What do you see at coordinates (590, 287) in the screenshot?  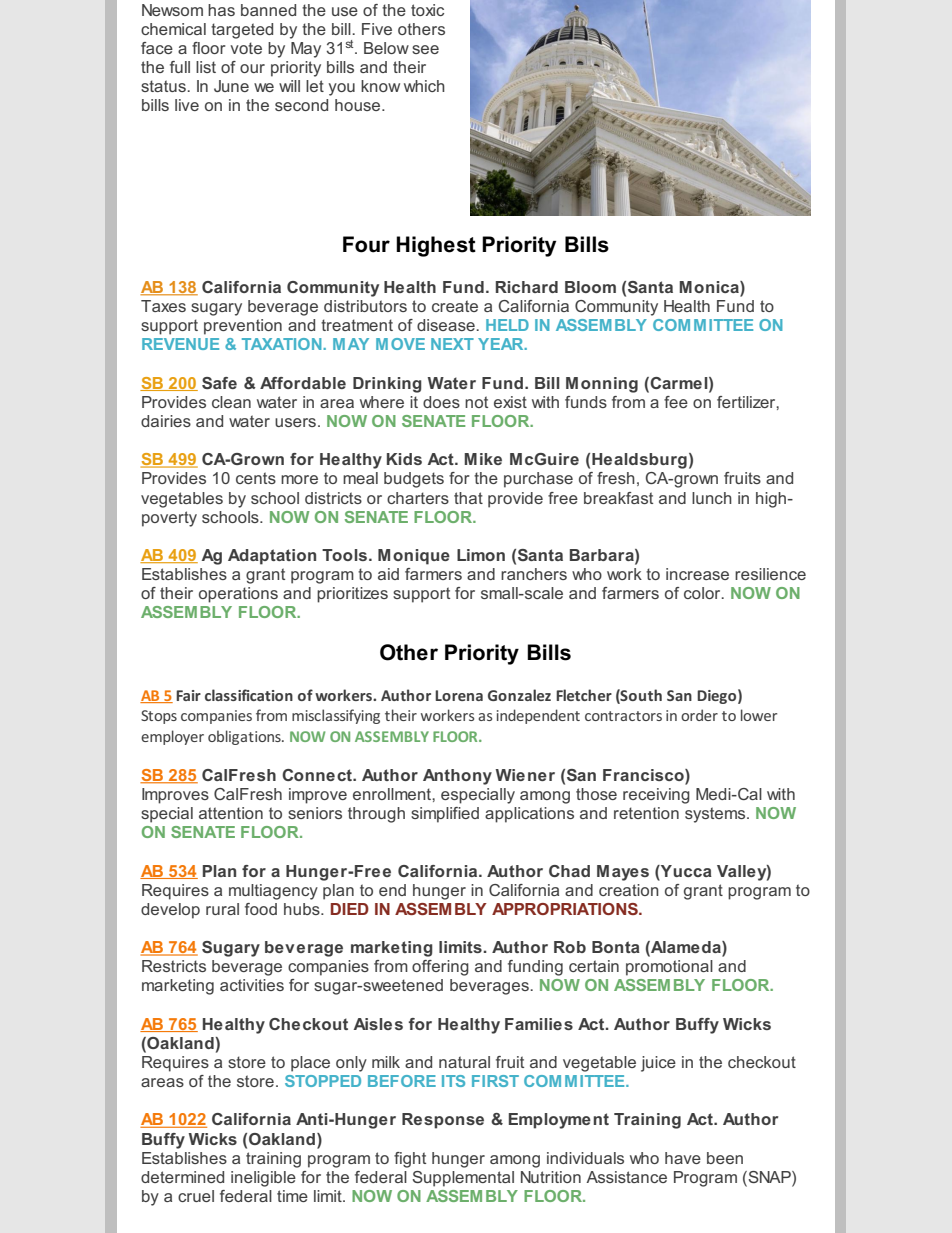 I see `Bloom` at bounding box center [590, 287].
